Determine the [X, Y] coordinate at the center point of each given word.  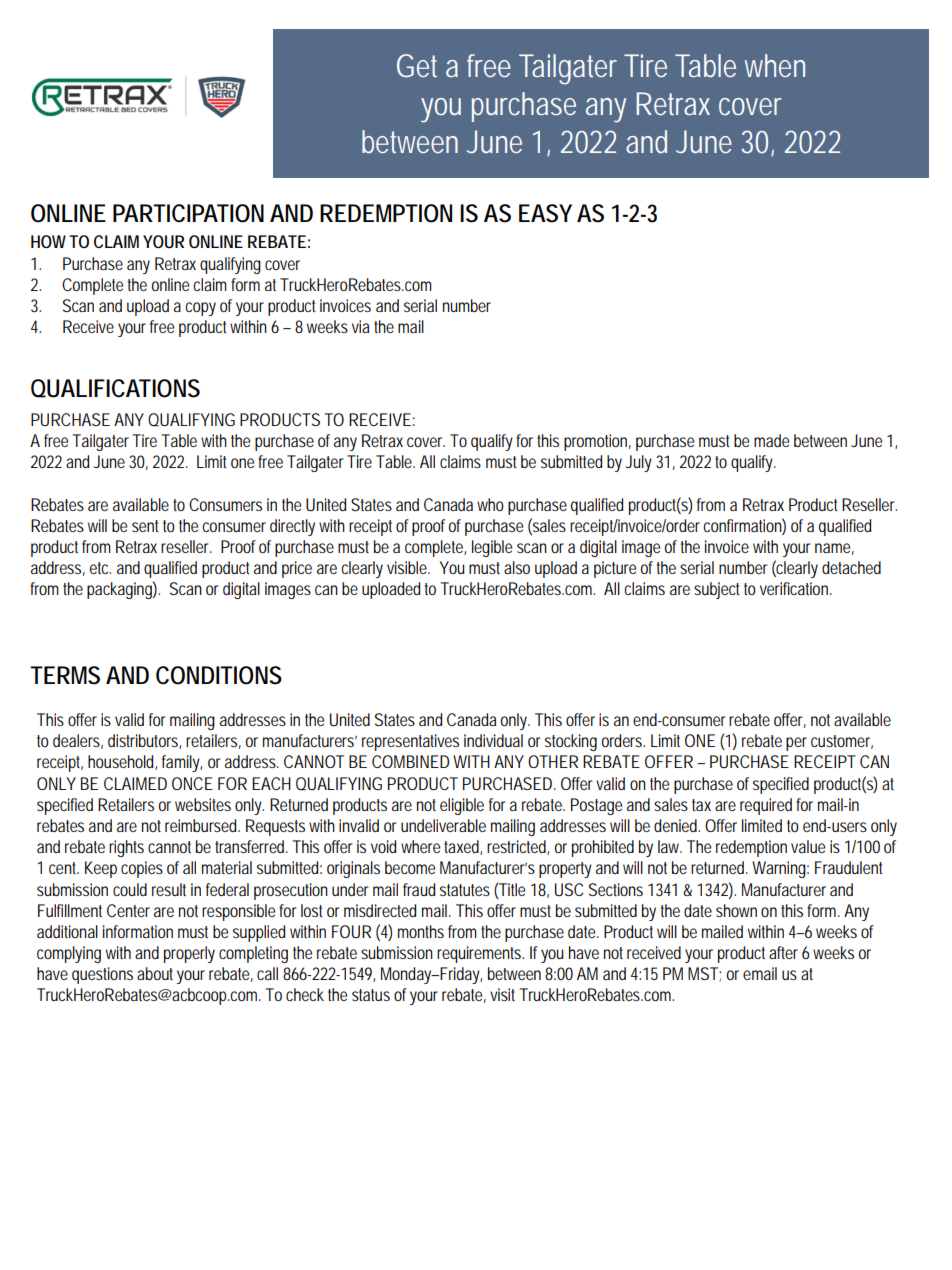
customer [842, 742]
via [360, 326]
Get [417, 66]
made [771, 440]
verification [795, 588]
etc [100, 568]
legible [492, 548]
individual [493, 740]
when [775, 65]
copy [200, 309]
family [182, 763]
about [155, 973]
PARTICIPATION [188, 213]
